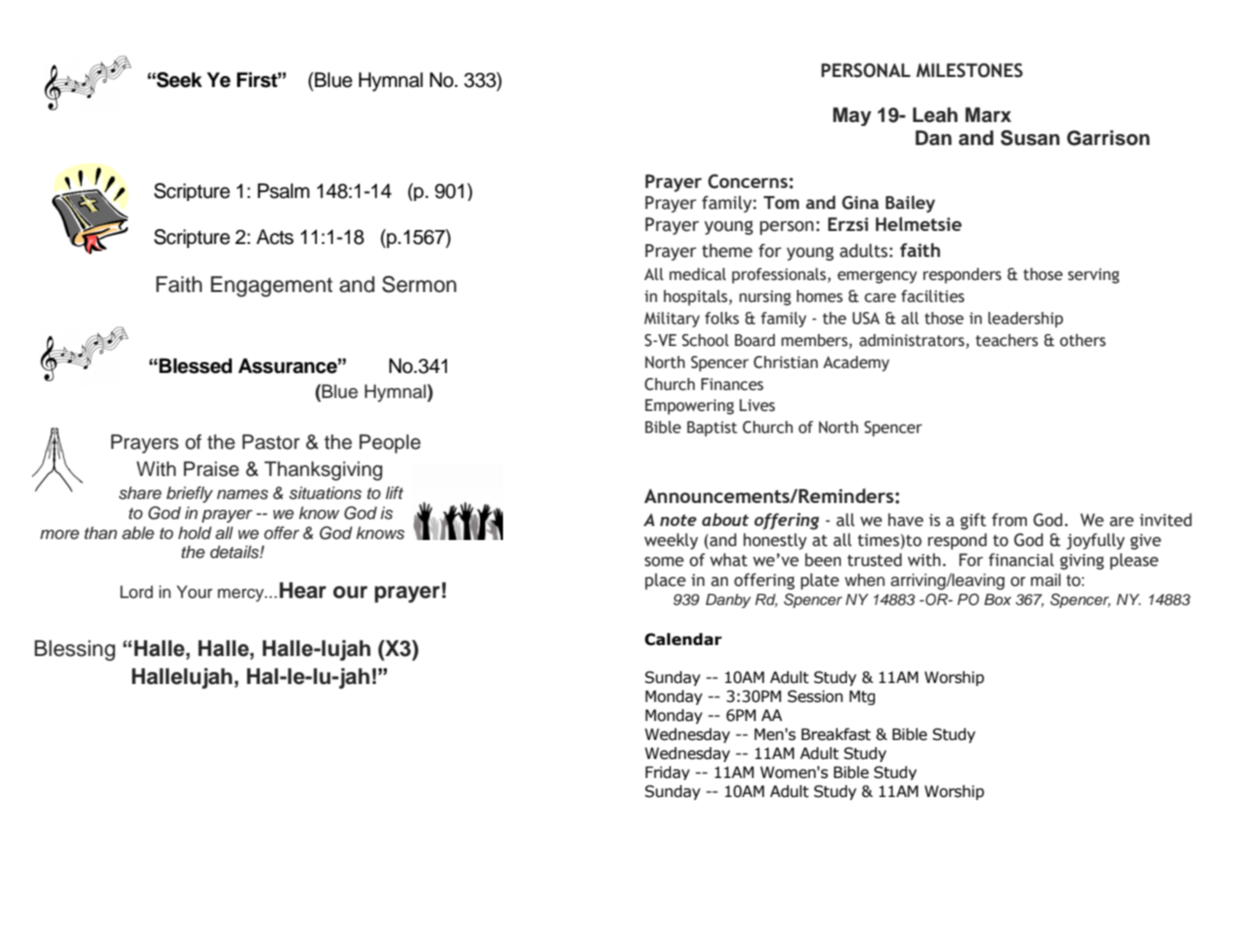  I want to click on Psalm, so click(284, 191).
